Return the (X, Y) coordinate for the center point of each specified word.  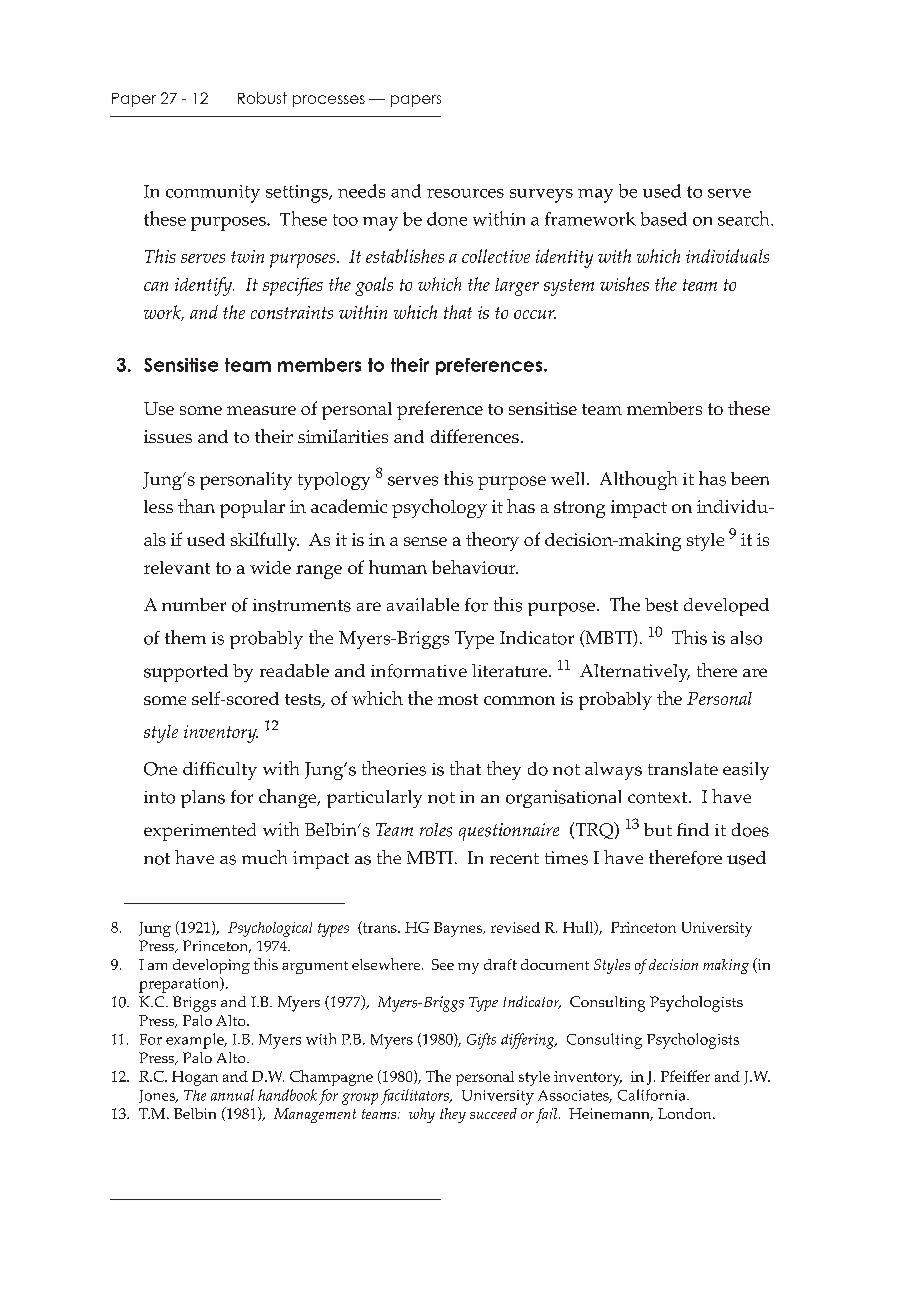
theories (394, 768)
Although (638, 480)
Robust (262, 98)
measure (261, 410)
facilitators (416, 1097)
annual (232, 1095)
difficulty (220, 771)
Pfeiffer (685, 1076)
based (664, 219)
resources (465, 193)
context (659, 798)
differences (475, 436)
